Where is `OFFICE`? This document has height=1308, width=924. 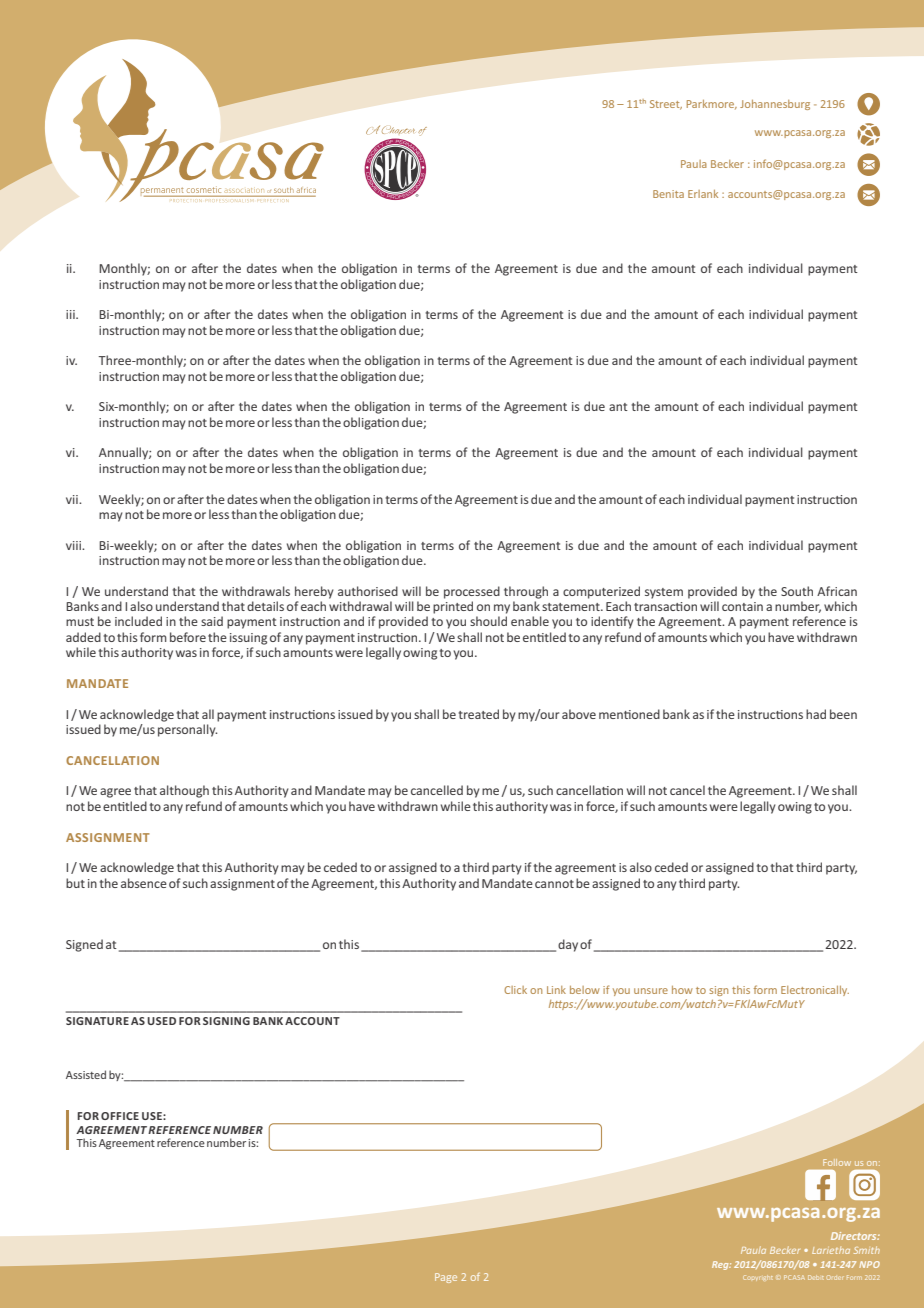
OFFICE is located at coordinates (120, 1116).
